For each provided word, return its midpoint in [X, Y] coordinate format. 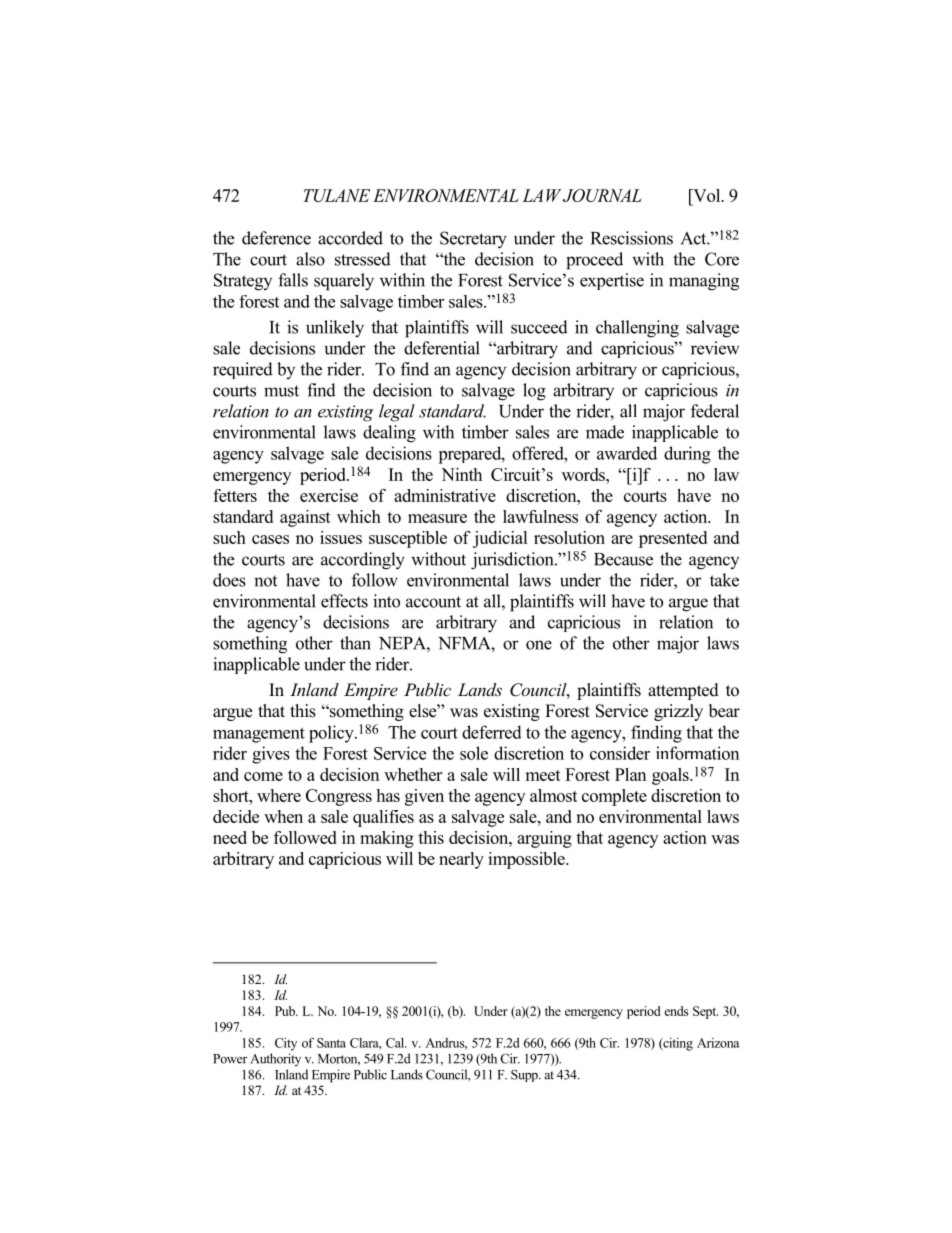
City [286, 1044]
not [265, 581]
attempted [683, 691]
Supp [525, 1076]
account [433, 602]
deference [276, 238]
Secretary [473, 240]
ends [676, 1011]
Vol [707, 195]
